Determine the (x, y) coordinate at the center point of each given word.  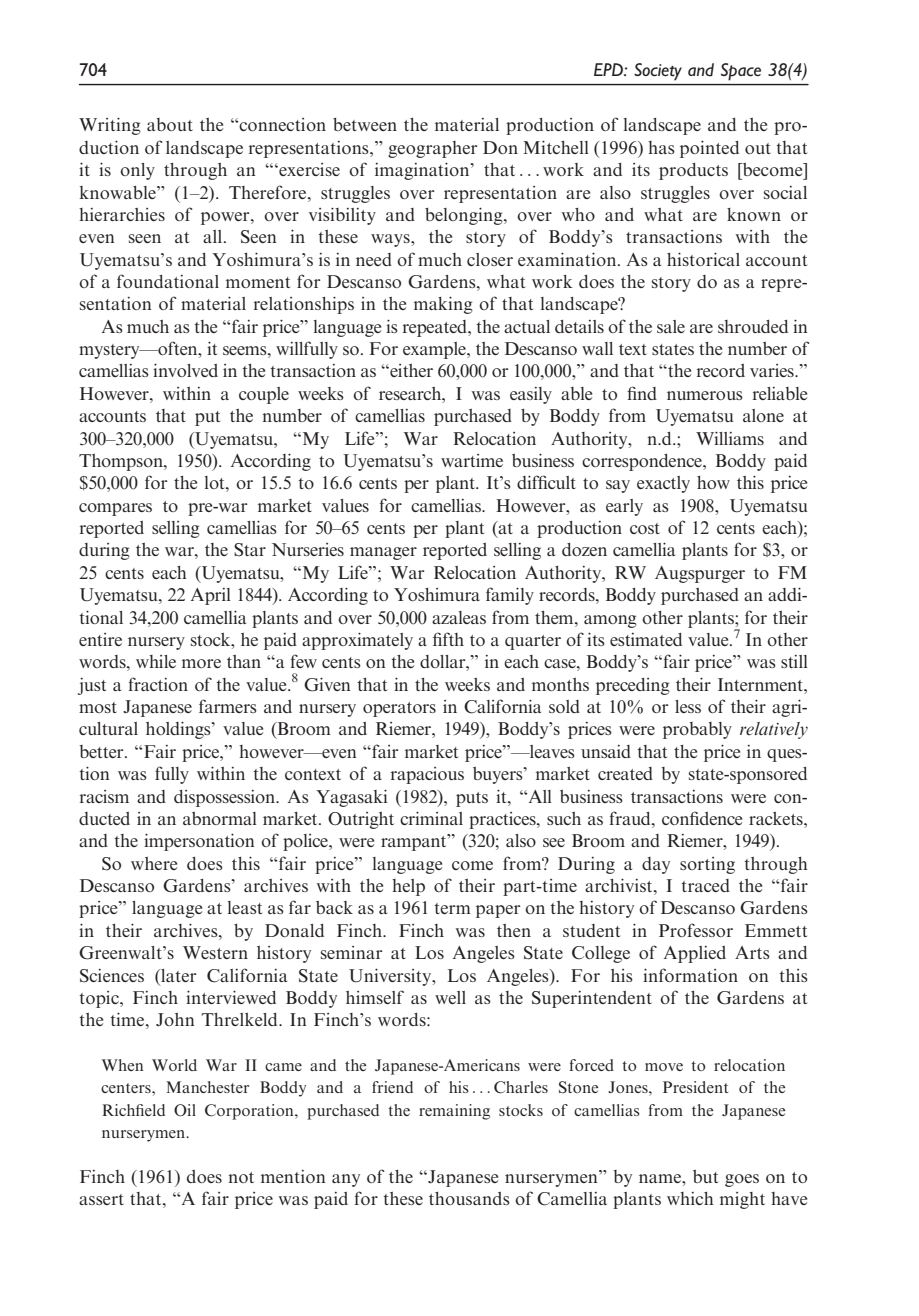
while (156, 661)
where (154, 863)
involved (185, 370)
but (705, 1176)
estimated (646, 639)
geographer (433, 149)
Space (741, 71)
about (170, 124)
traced (705, 885)
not (241, 1177)
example (435, 350)
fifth (448, 639)
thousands (469, 1198)
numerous (705, 395)
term (452, 908)
